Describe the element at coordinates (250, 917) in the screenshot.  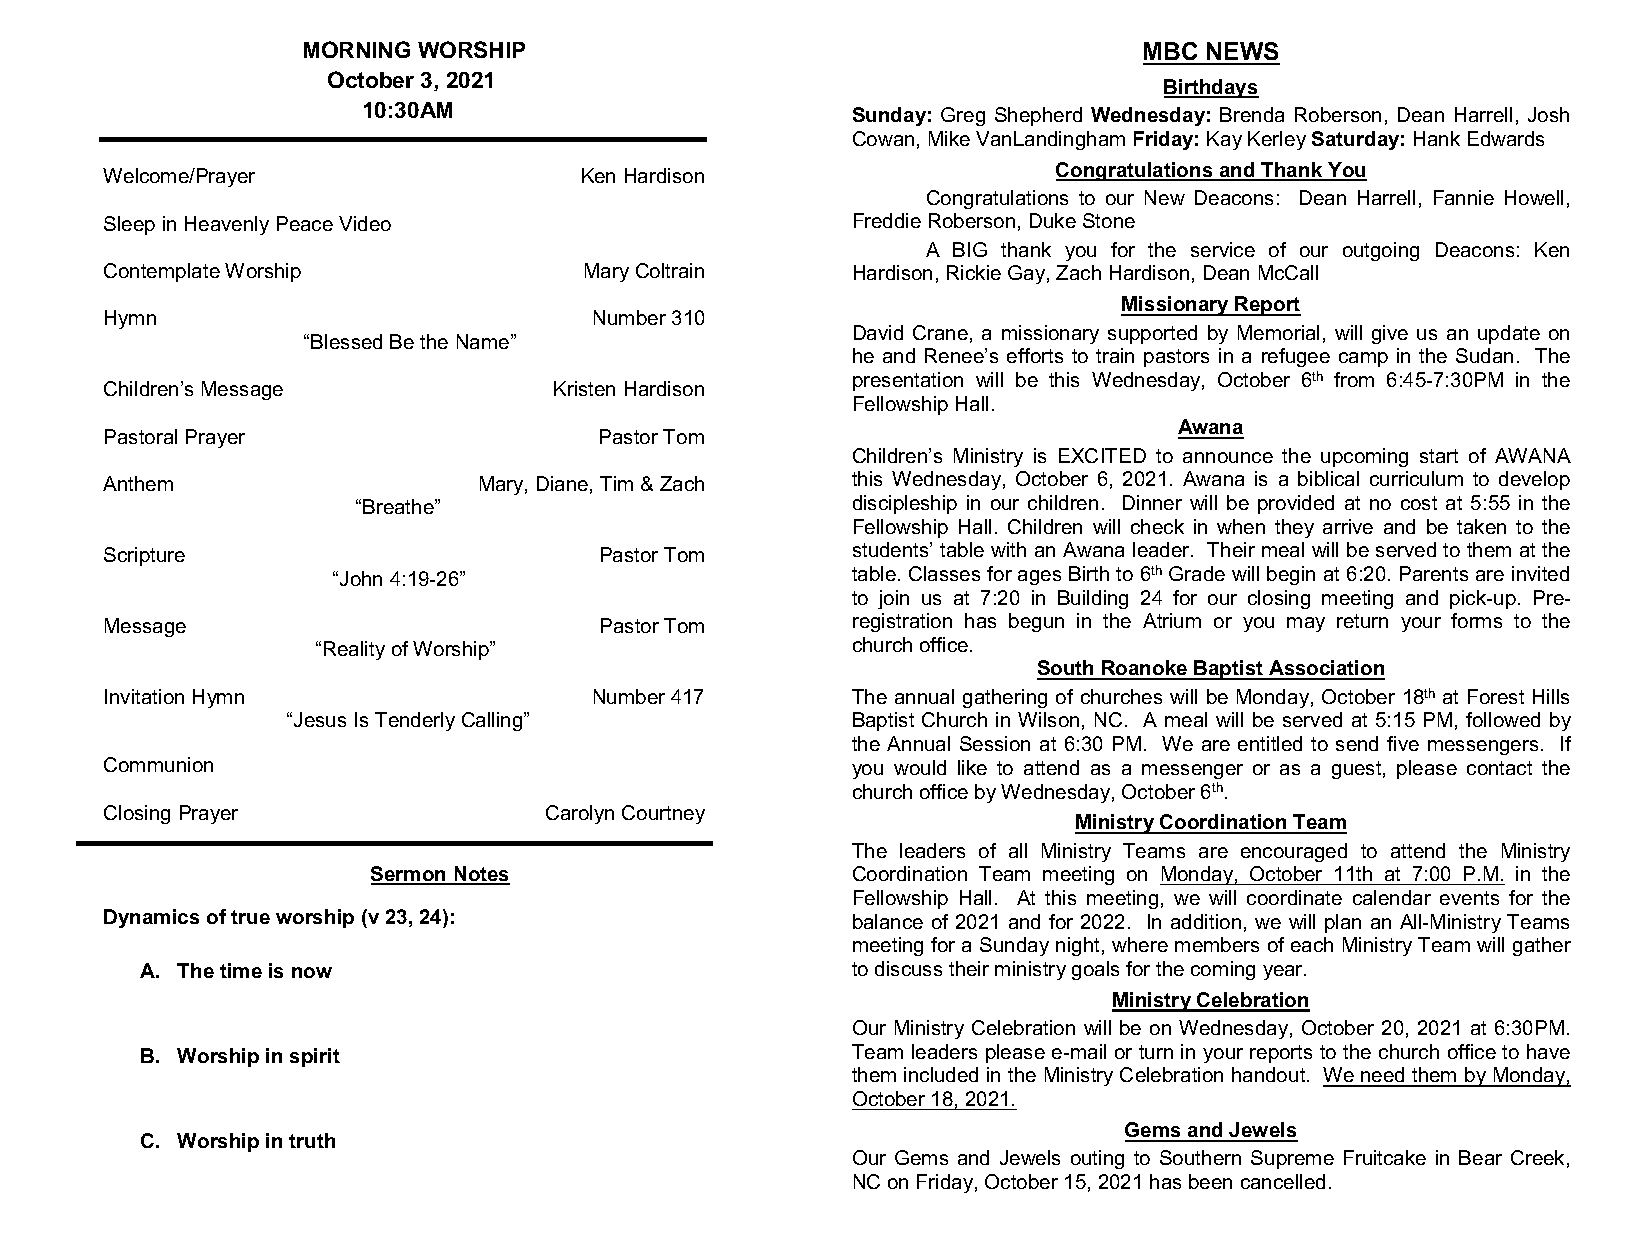
I see `true` at that location.
